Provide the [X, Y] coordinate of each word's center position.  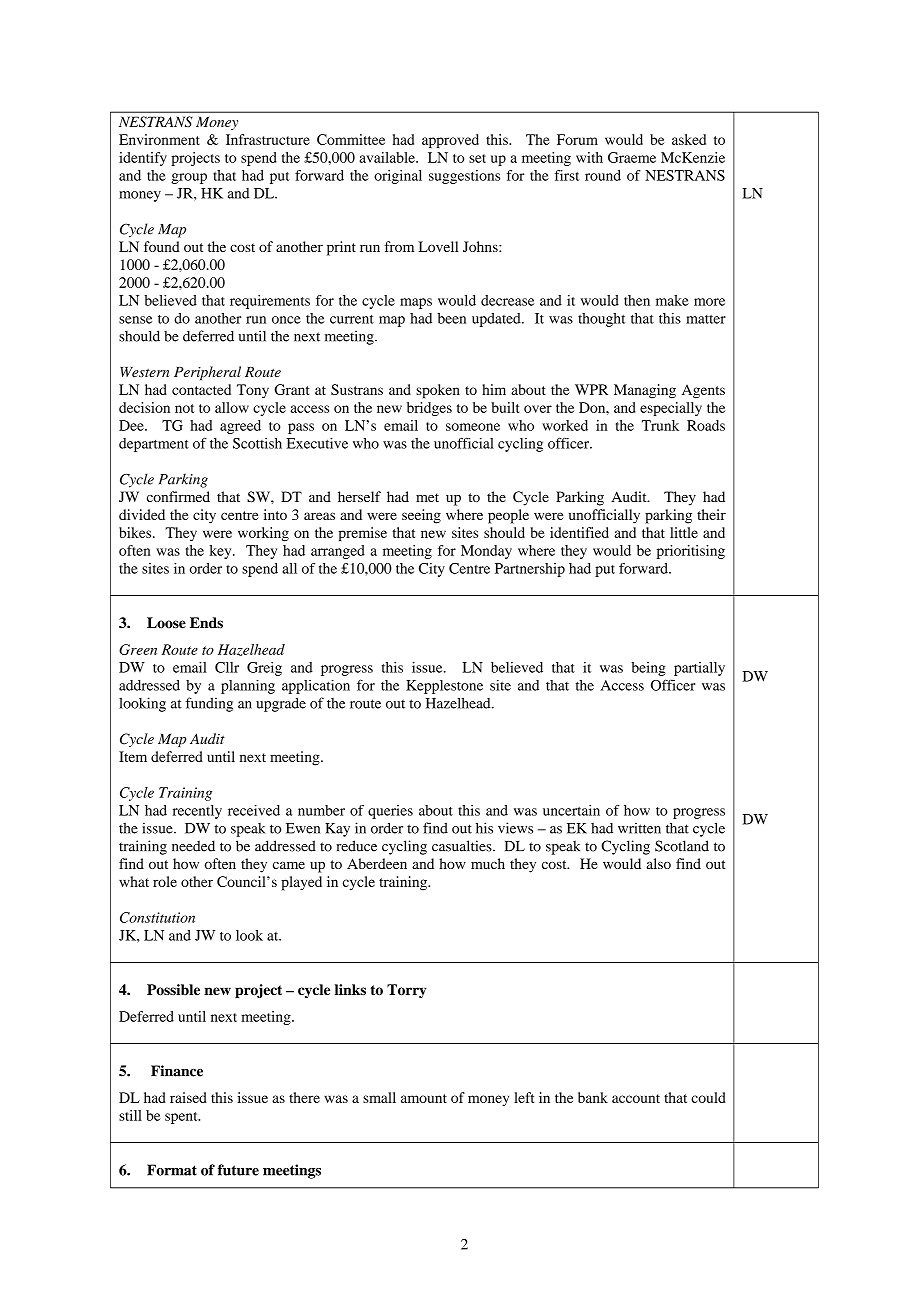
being [648, 669]
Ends [206, 623]
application [316, 686]
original [398, 177]
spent [182, 1118]
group [189, 178]
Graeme [632, 157]
